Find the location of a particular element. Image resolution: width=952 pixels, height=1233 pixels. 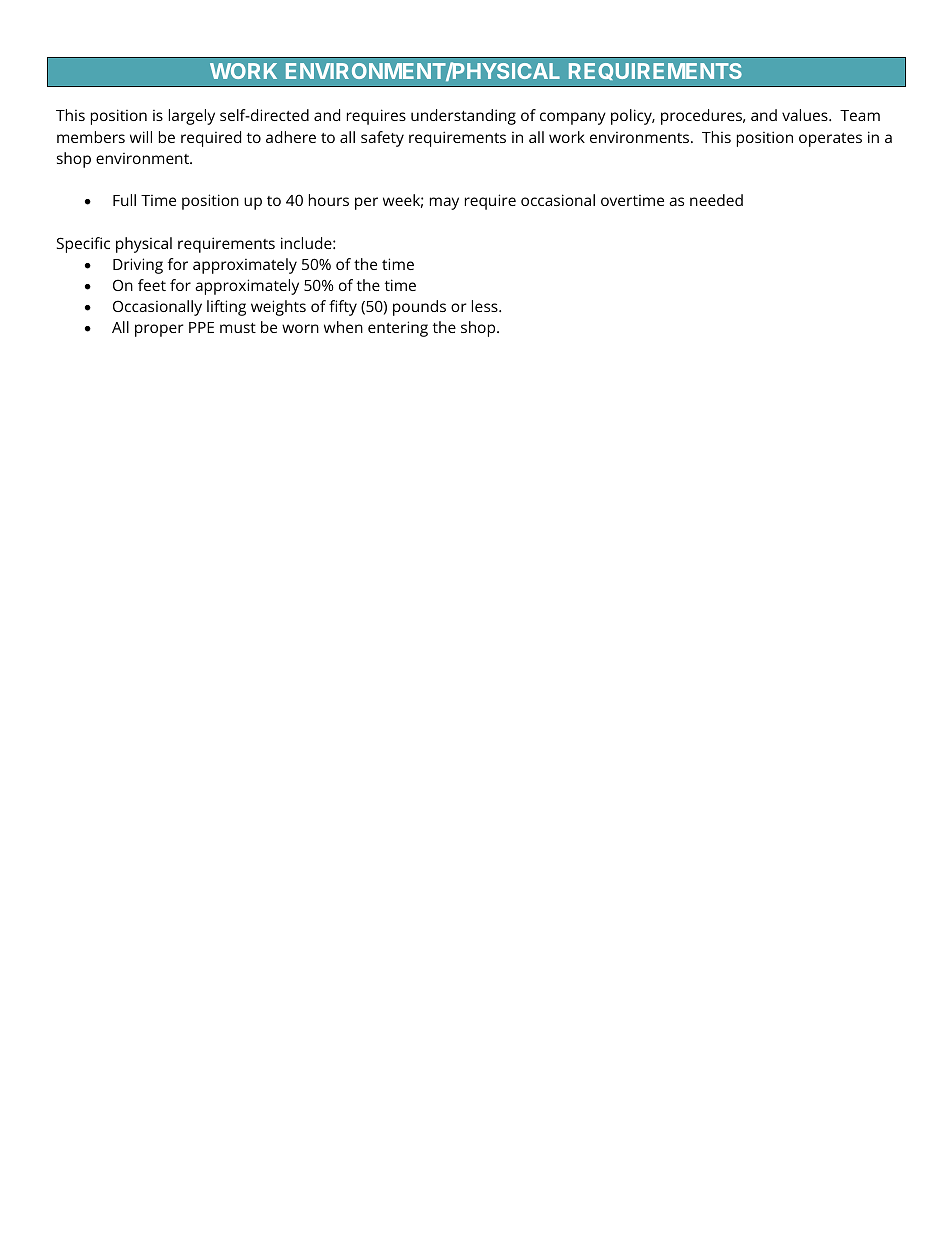

understanding is located at coordinates (463, 117).
